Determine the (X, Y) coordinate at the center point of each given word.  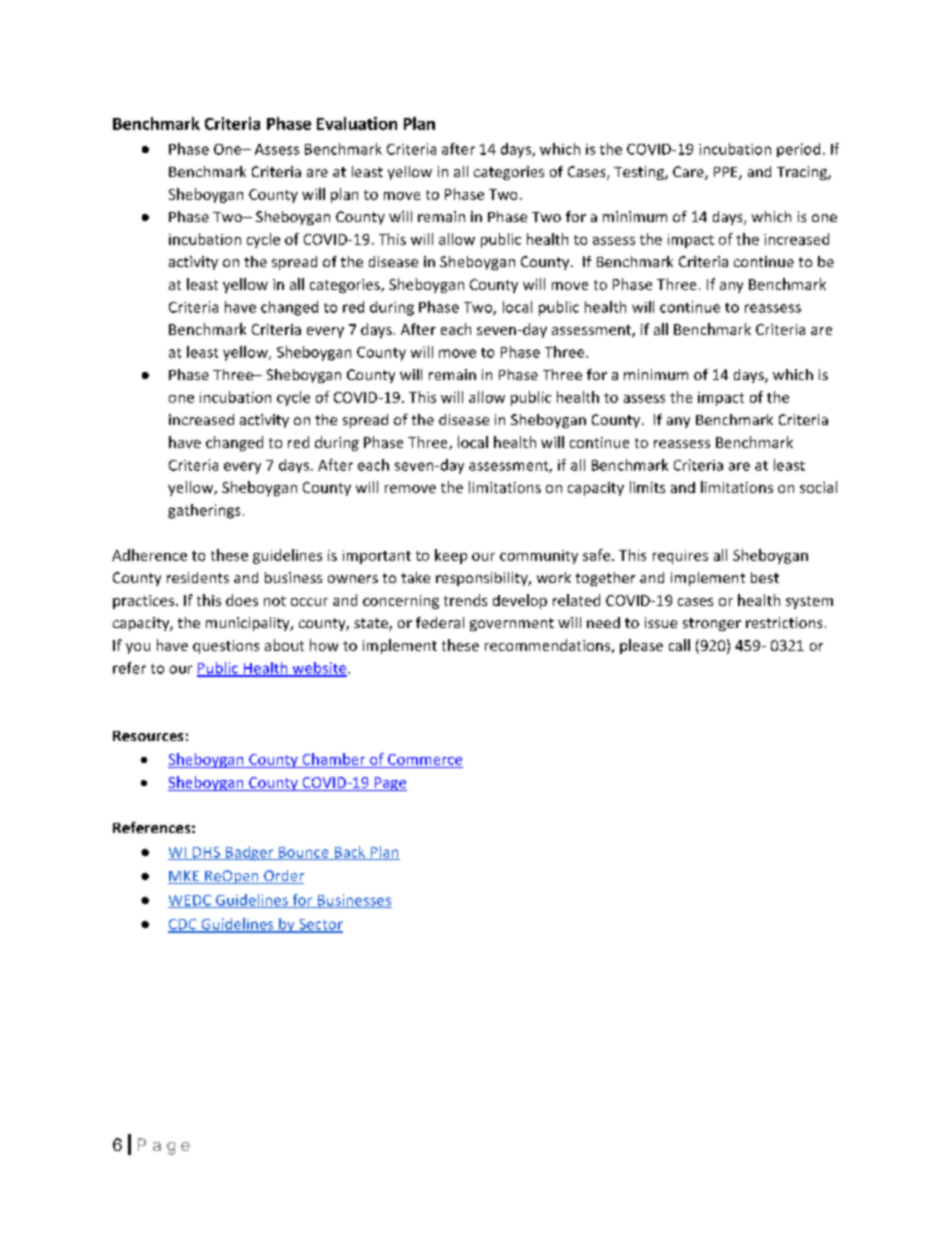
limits (647, 487)
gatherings (204, 511)
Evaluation (357, 123)
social (818, 487)
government (512, 624)
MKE (185, 877)
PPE (727, 173)
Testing (640, 173)
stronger (712, 624)
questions (226, 647)
